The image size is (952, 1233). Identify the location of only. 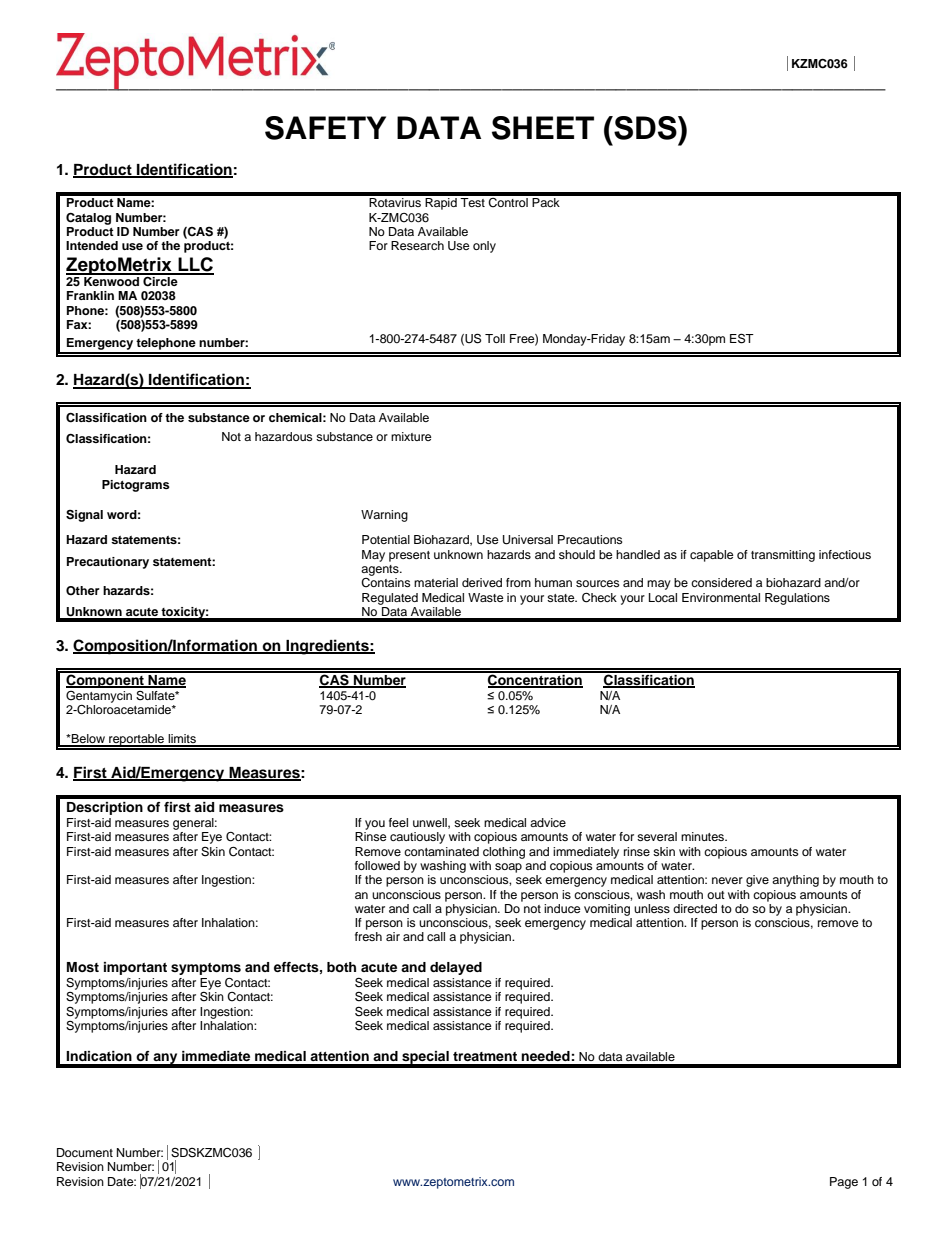
(484, 247).
